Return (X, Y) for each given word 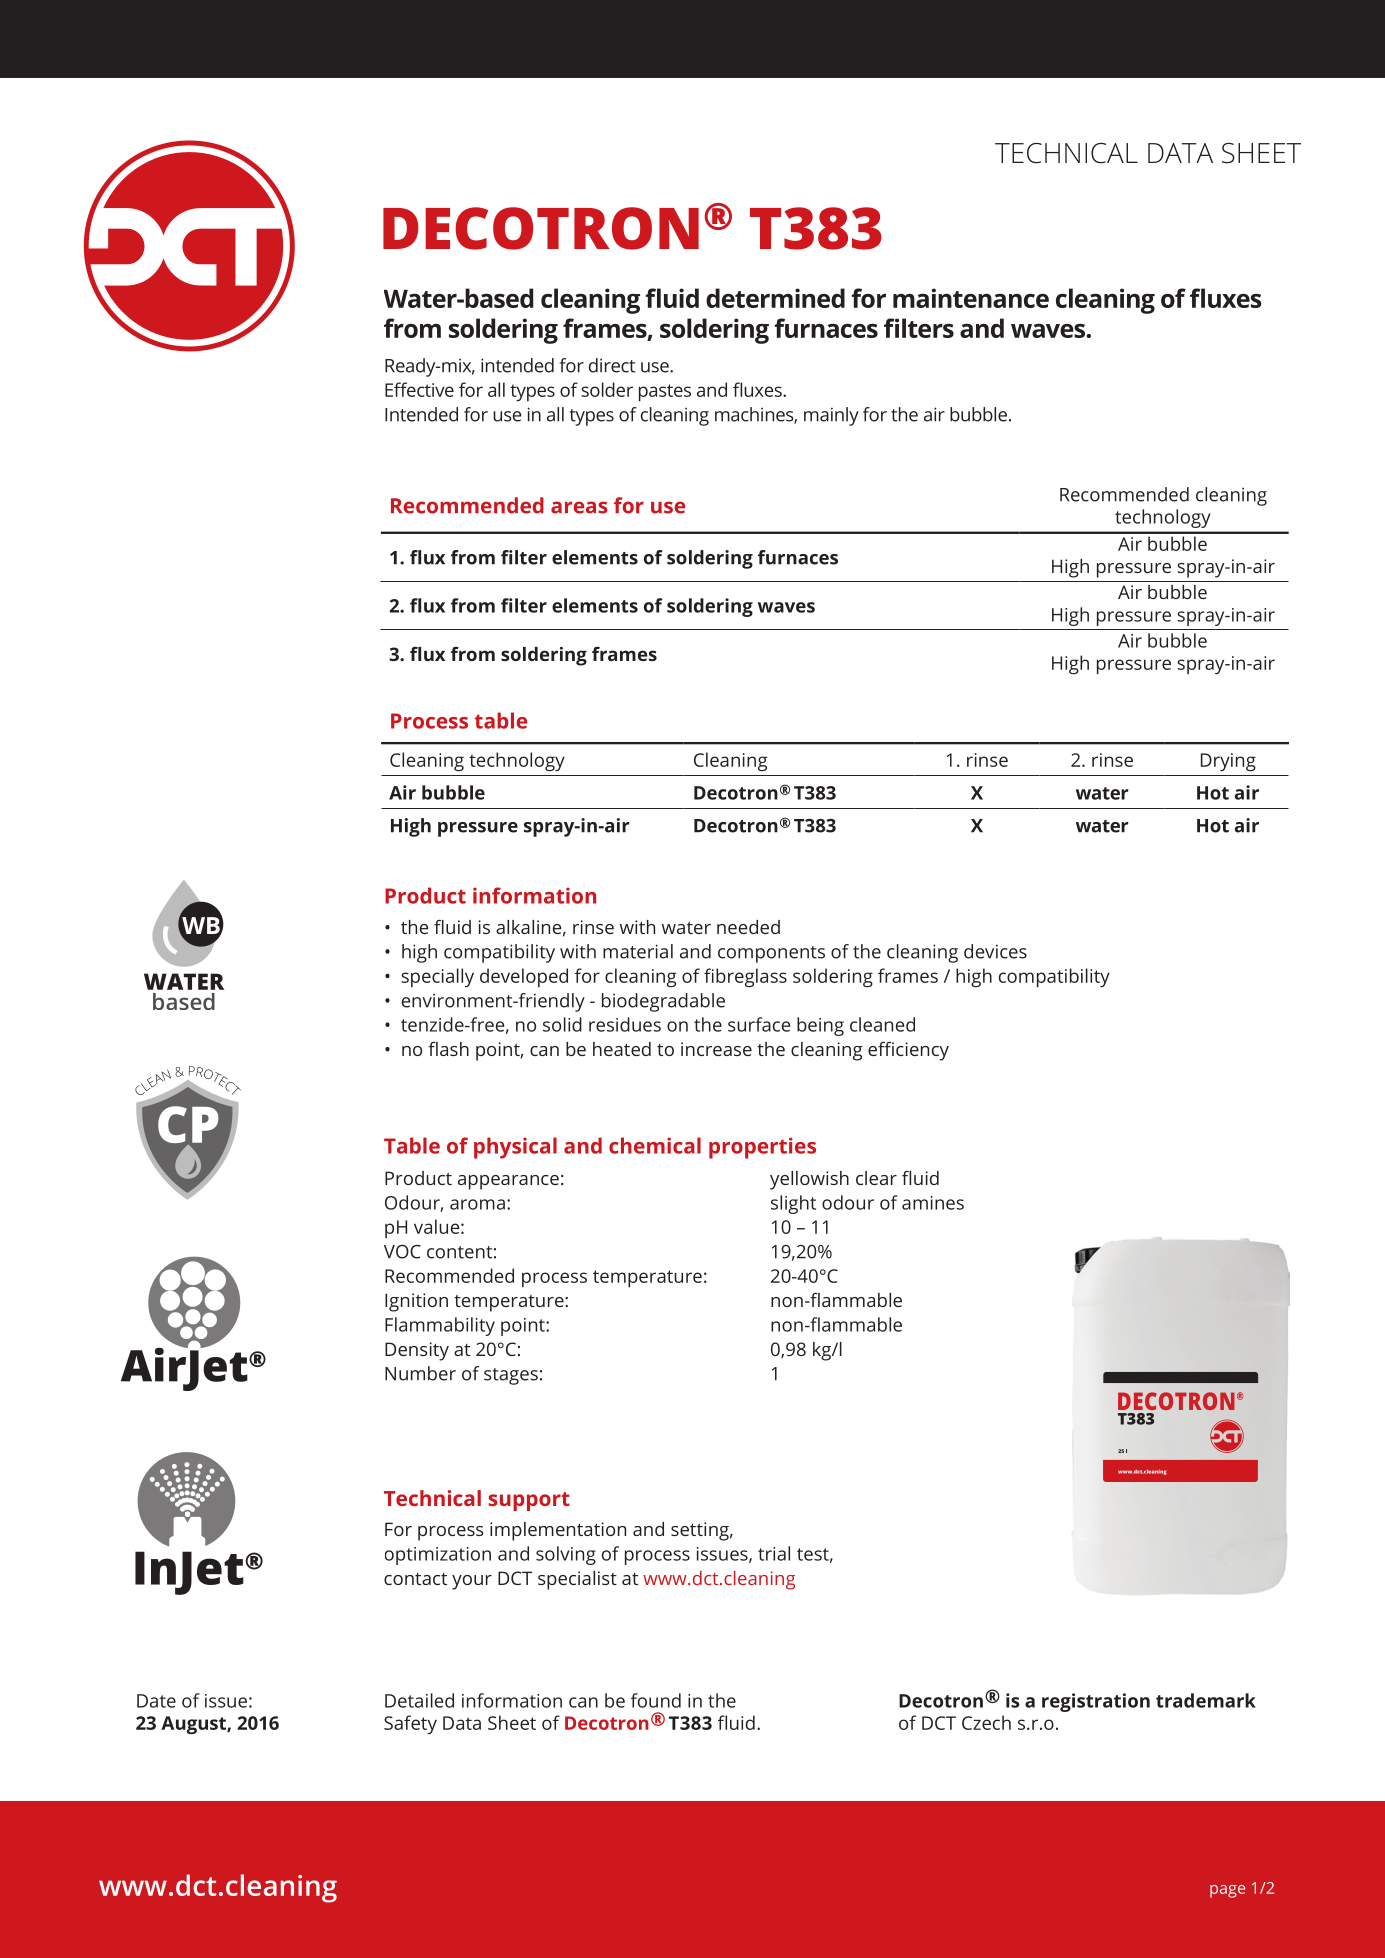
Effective (419, 389)
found (656, 1700)
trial (774, 1553)
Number (420, 1373)
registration (1096, 1702)
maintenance (971, 298)
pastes (665, 393)
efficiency (908, 1051)
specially (437, 977)
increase (716, 1049)
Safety (410, 1724)
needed (748, 927)
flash (448, 1049)
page (1227, 1891)
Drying (1228, 762)
